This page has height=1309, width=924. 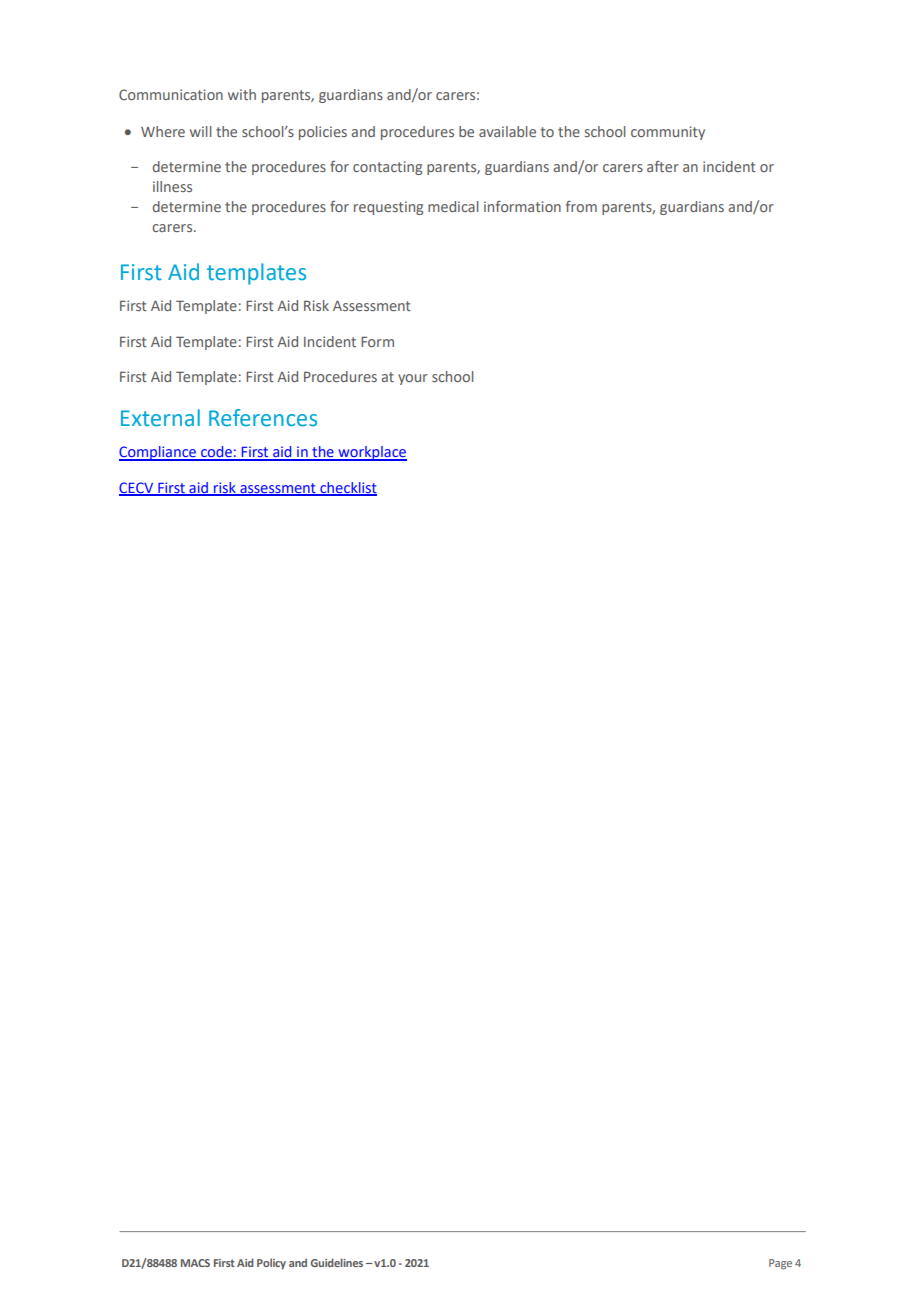 I want to click on Page, so click(x=780, y=1264).
